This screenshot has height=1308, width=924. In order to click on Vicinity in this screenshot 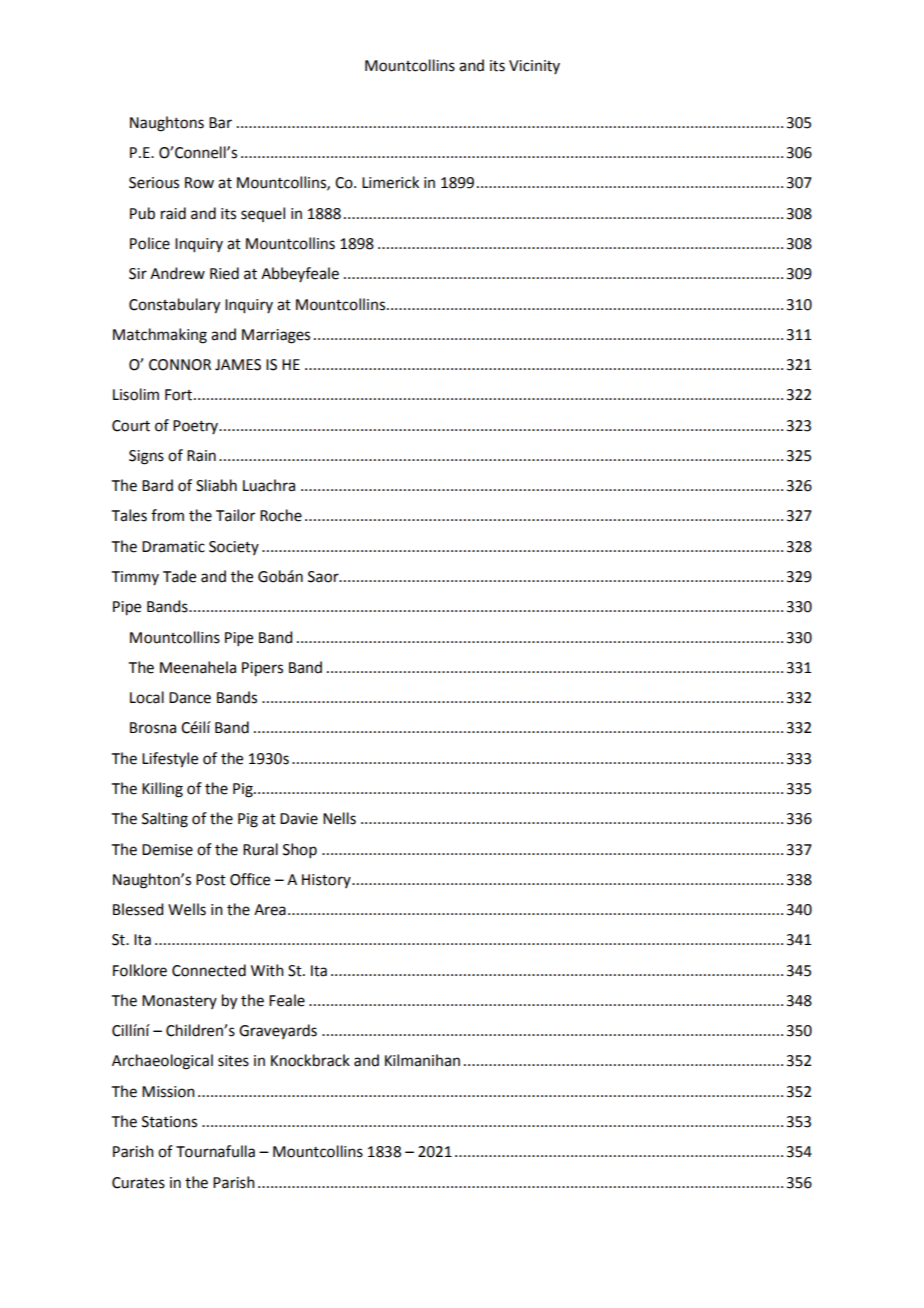, I will do `click(534, 67)`.
